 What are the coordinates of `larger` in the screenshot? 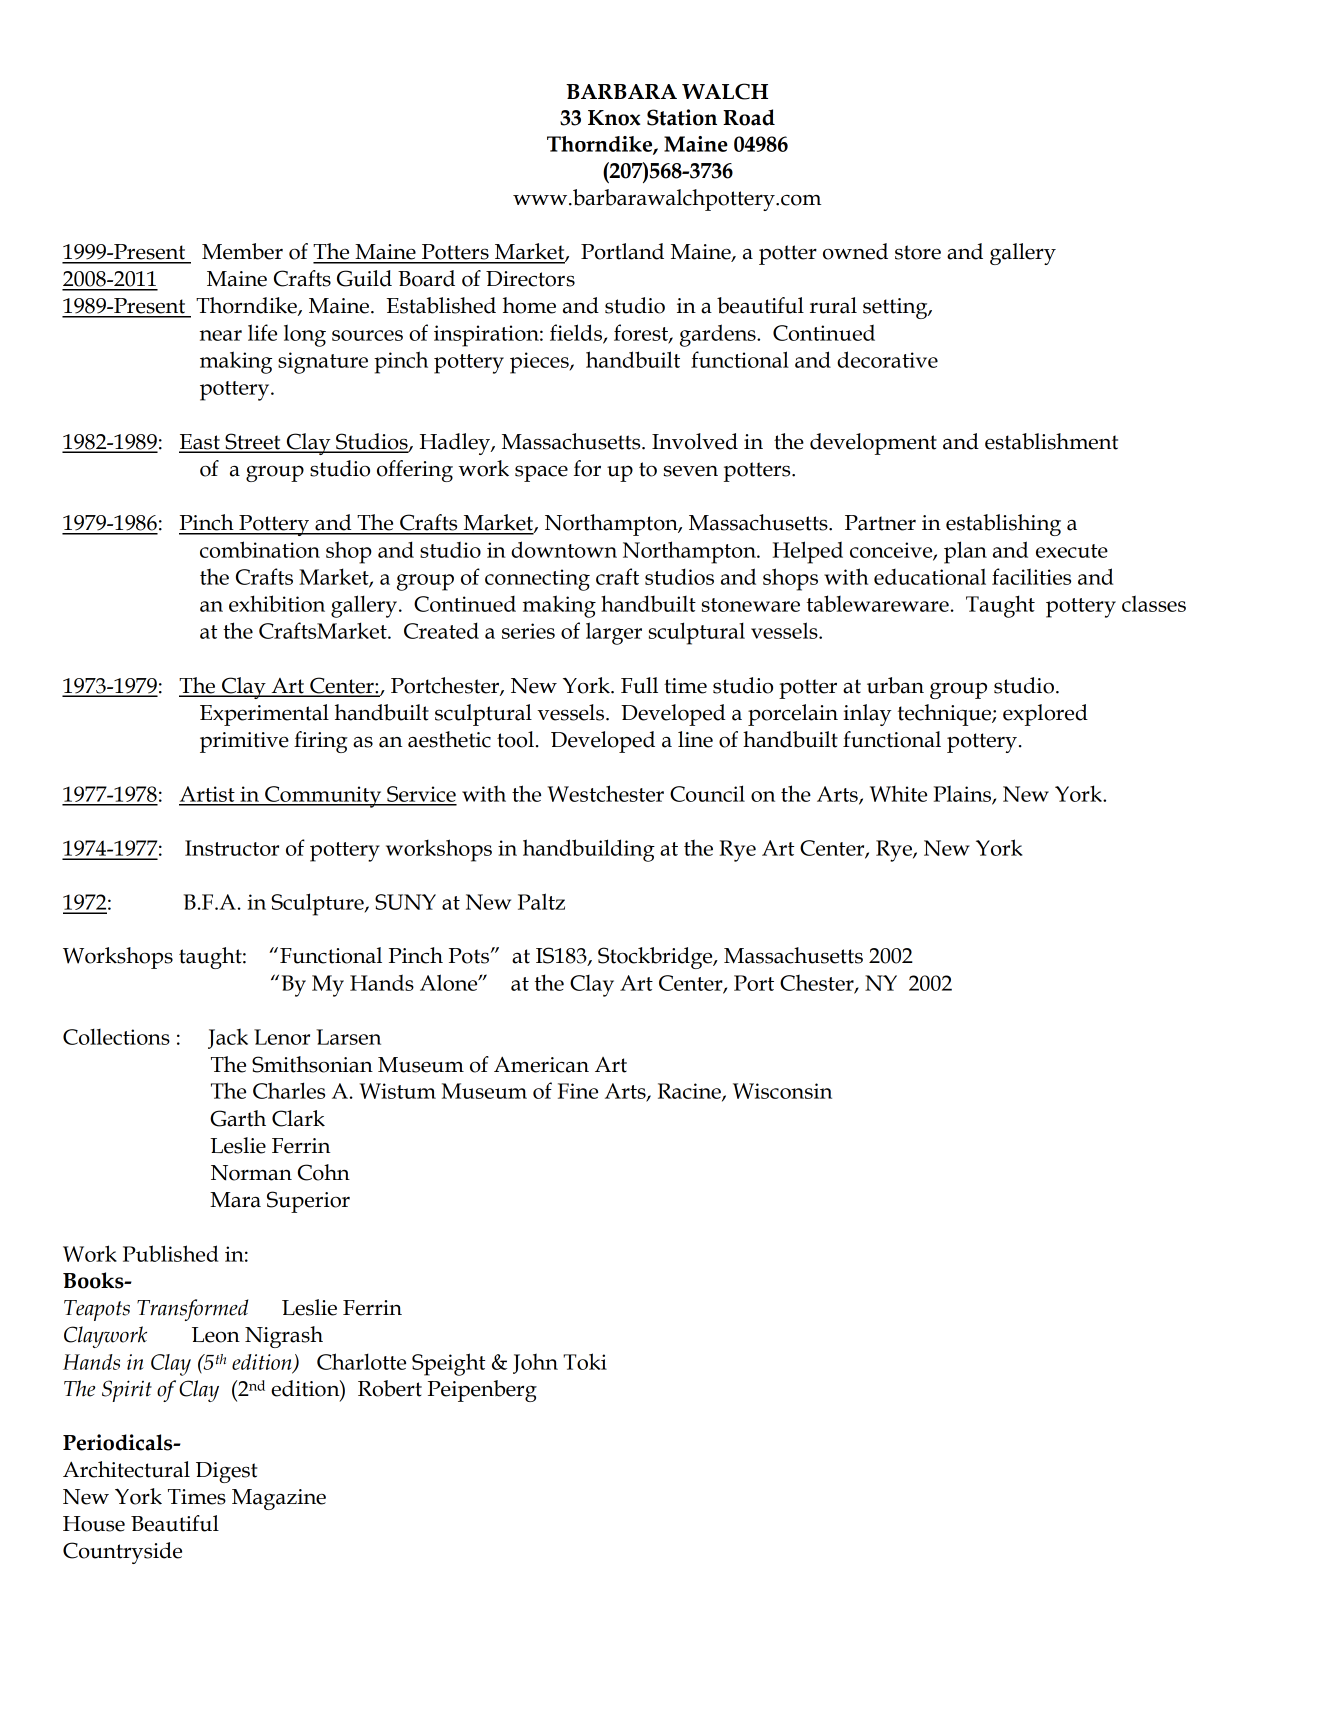 It's located at (614, 633).
